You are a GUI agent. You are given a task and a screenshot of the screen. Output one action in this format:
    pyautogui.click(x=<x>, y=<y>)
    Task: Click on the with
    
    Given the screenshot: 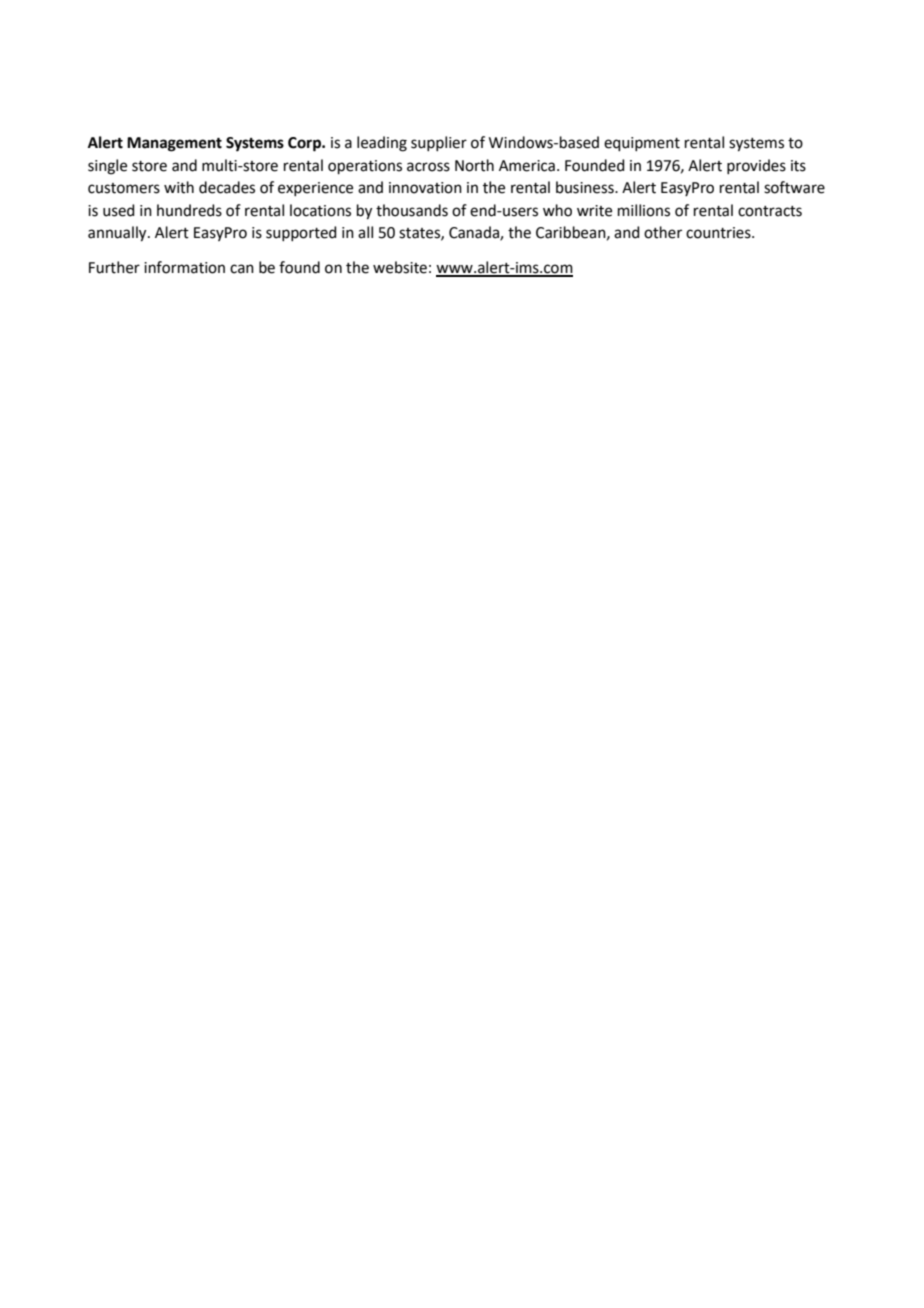 What is the action you would take?
    pyautogui.click(x=179, y=187)
